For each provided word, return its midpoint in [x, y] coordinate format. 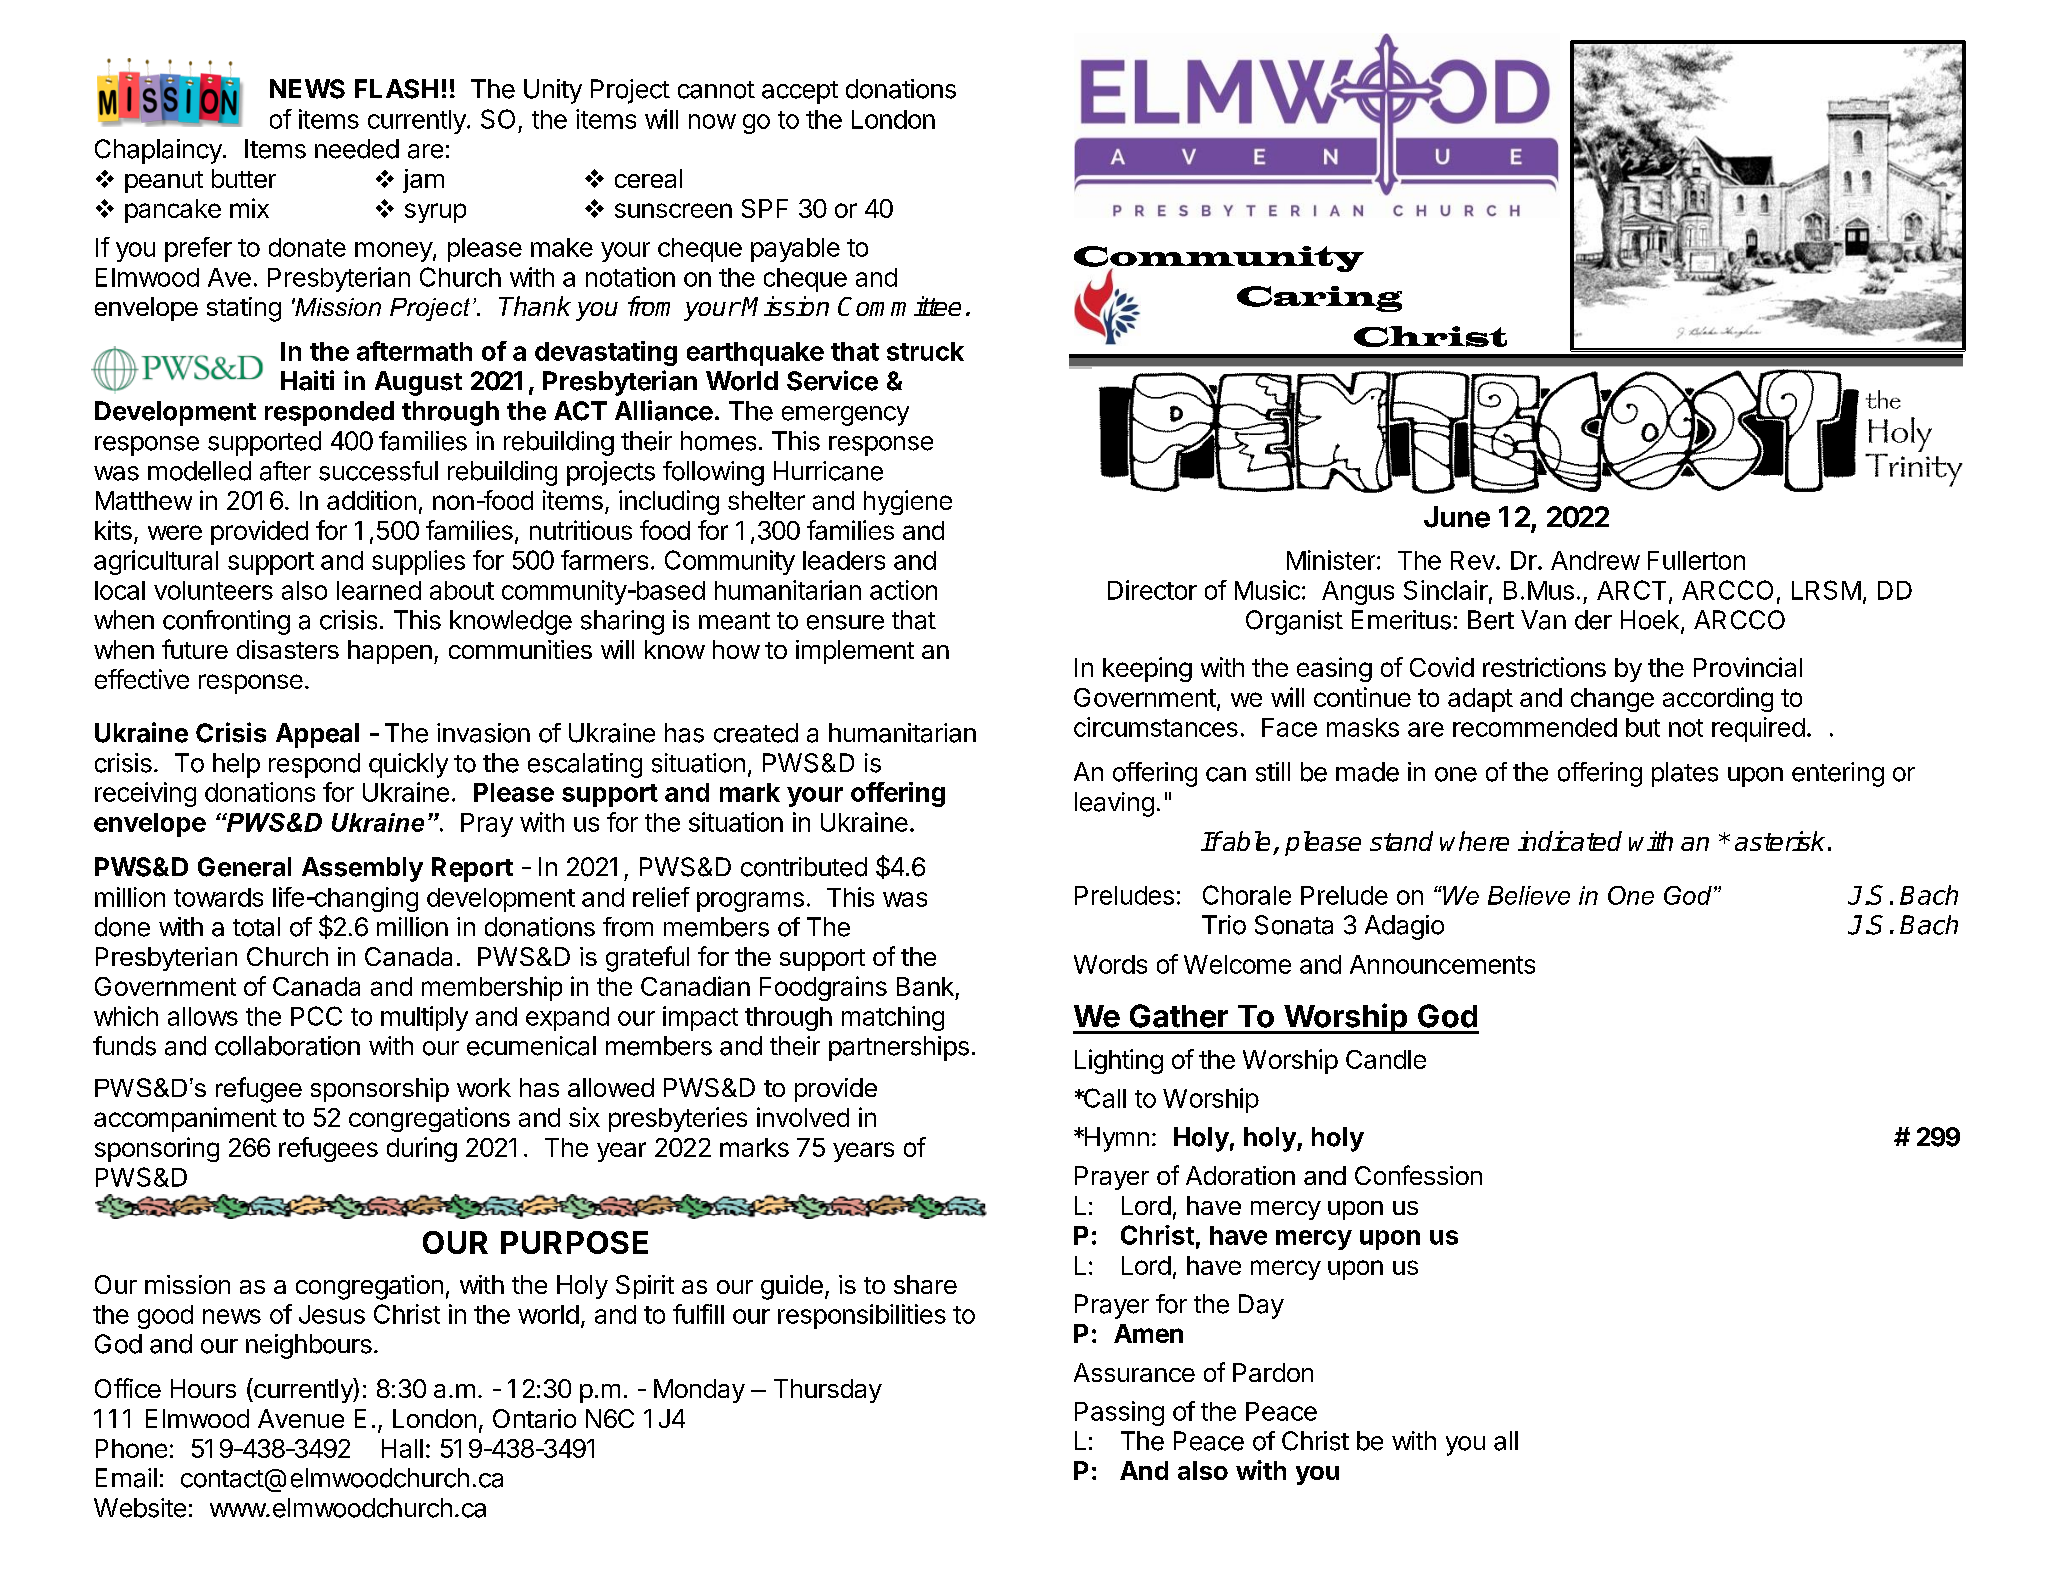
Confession [1418, 1175]
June [1457, 517]
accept [800, 92]
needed [357, 149]
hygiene [908, 502]
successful [378, 471]
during [422, 1149]
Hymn [1115, 1139]
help [236, 765]
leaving [1114, 804]
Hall [402, 1448]
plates [1685, 774]
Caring [1319, 299]
